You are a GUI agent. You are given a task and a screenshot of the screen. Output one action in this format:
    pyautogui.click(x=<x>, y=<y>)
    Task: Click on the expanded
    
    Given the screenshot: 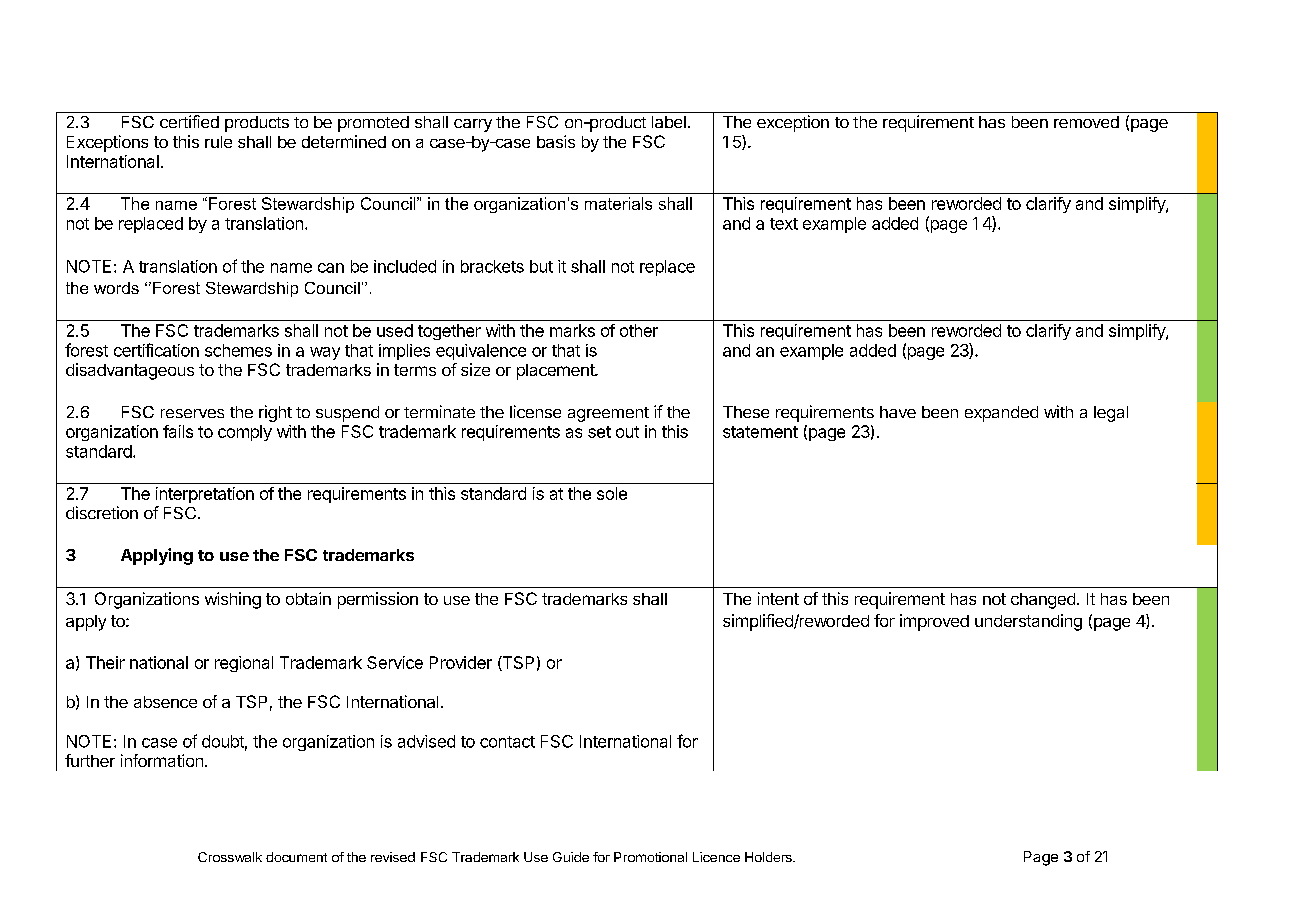 What is the action you would take?
    pyautogui.click(x=1001, y=414)
